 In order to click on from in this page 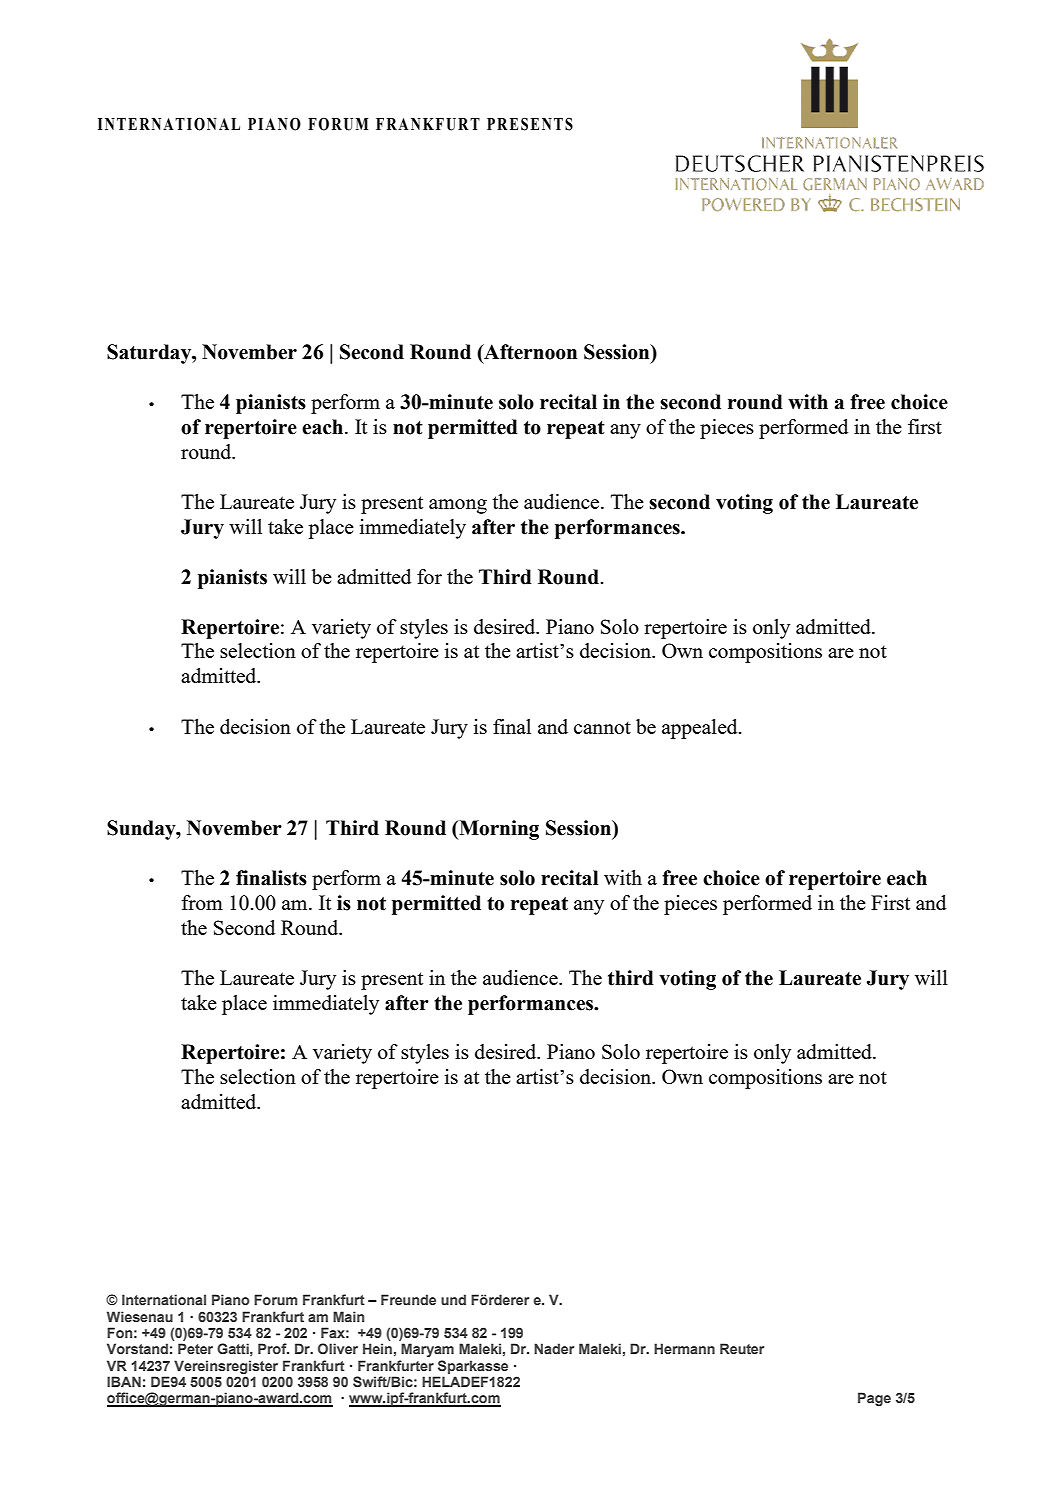, I will do `click(202, 902)`.
